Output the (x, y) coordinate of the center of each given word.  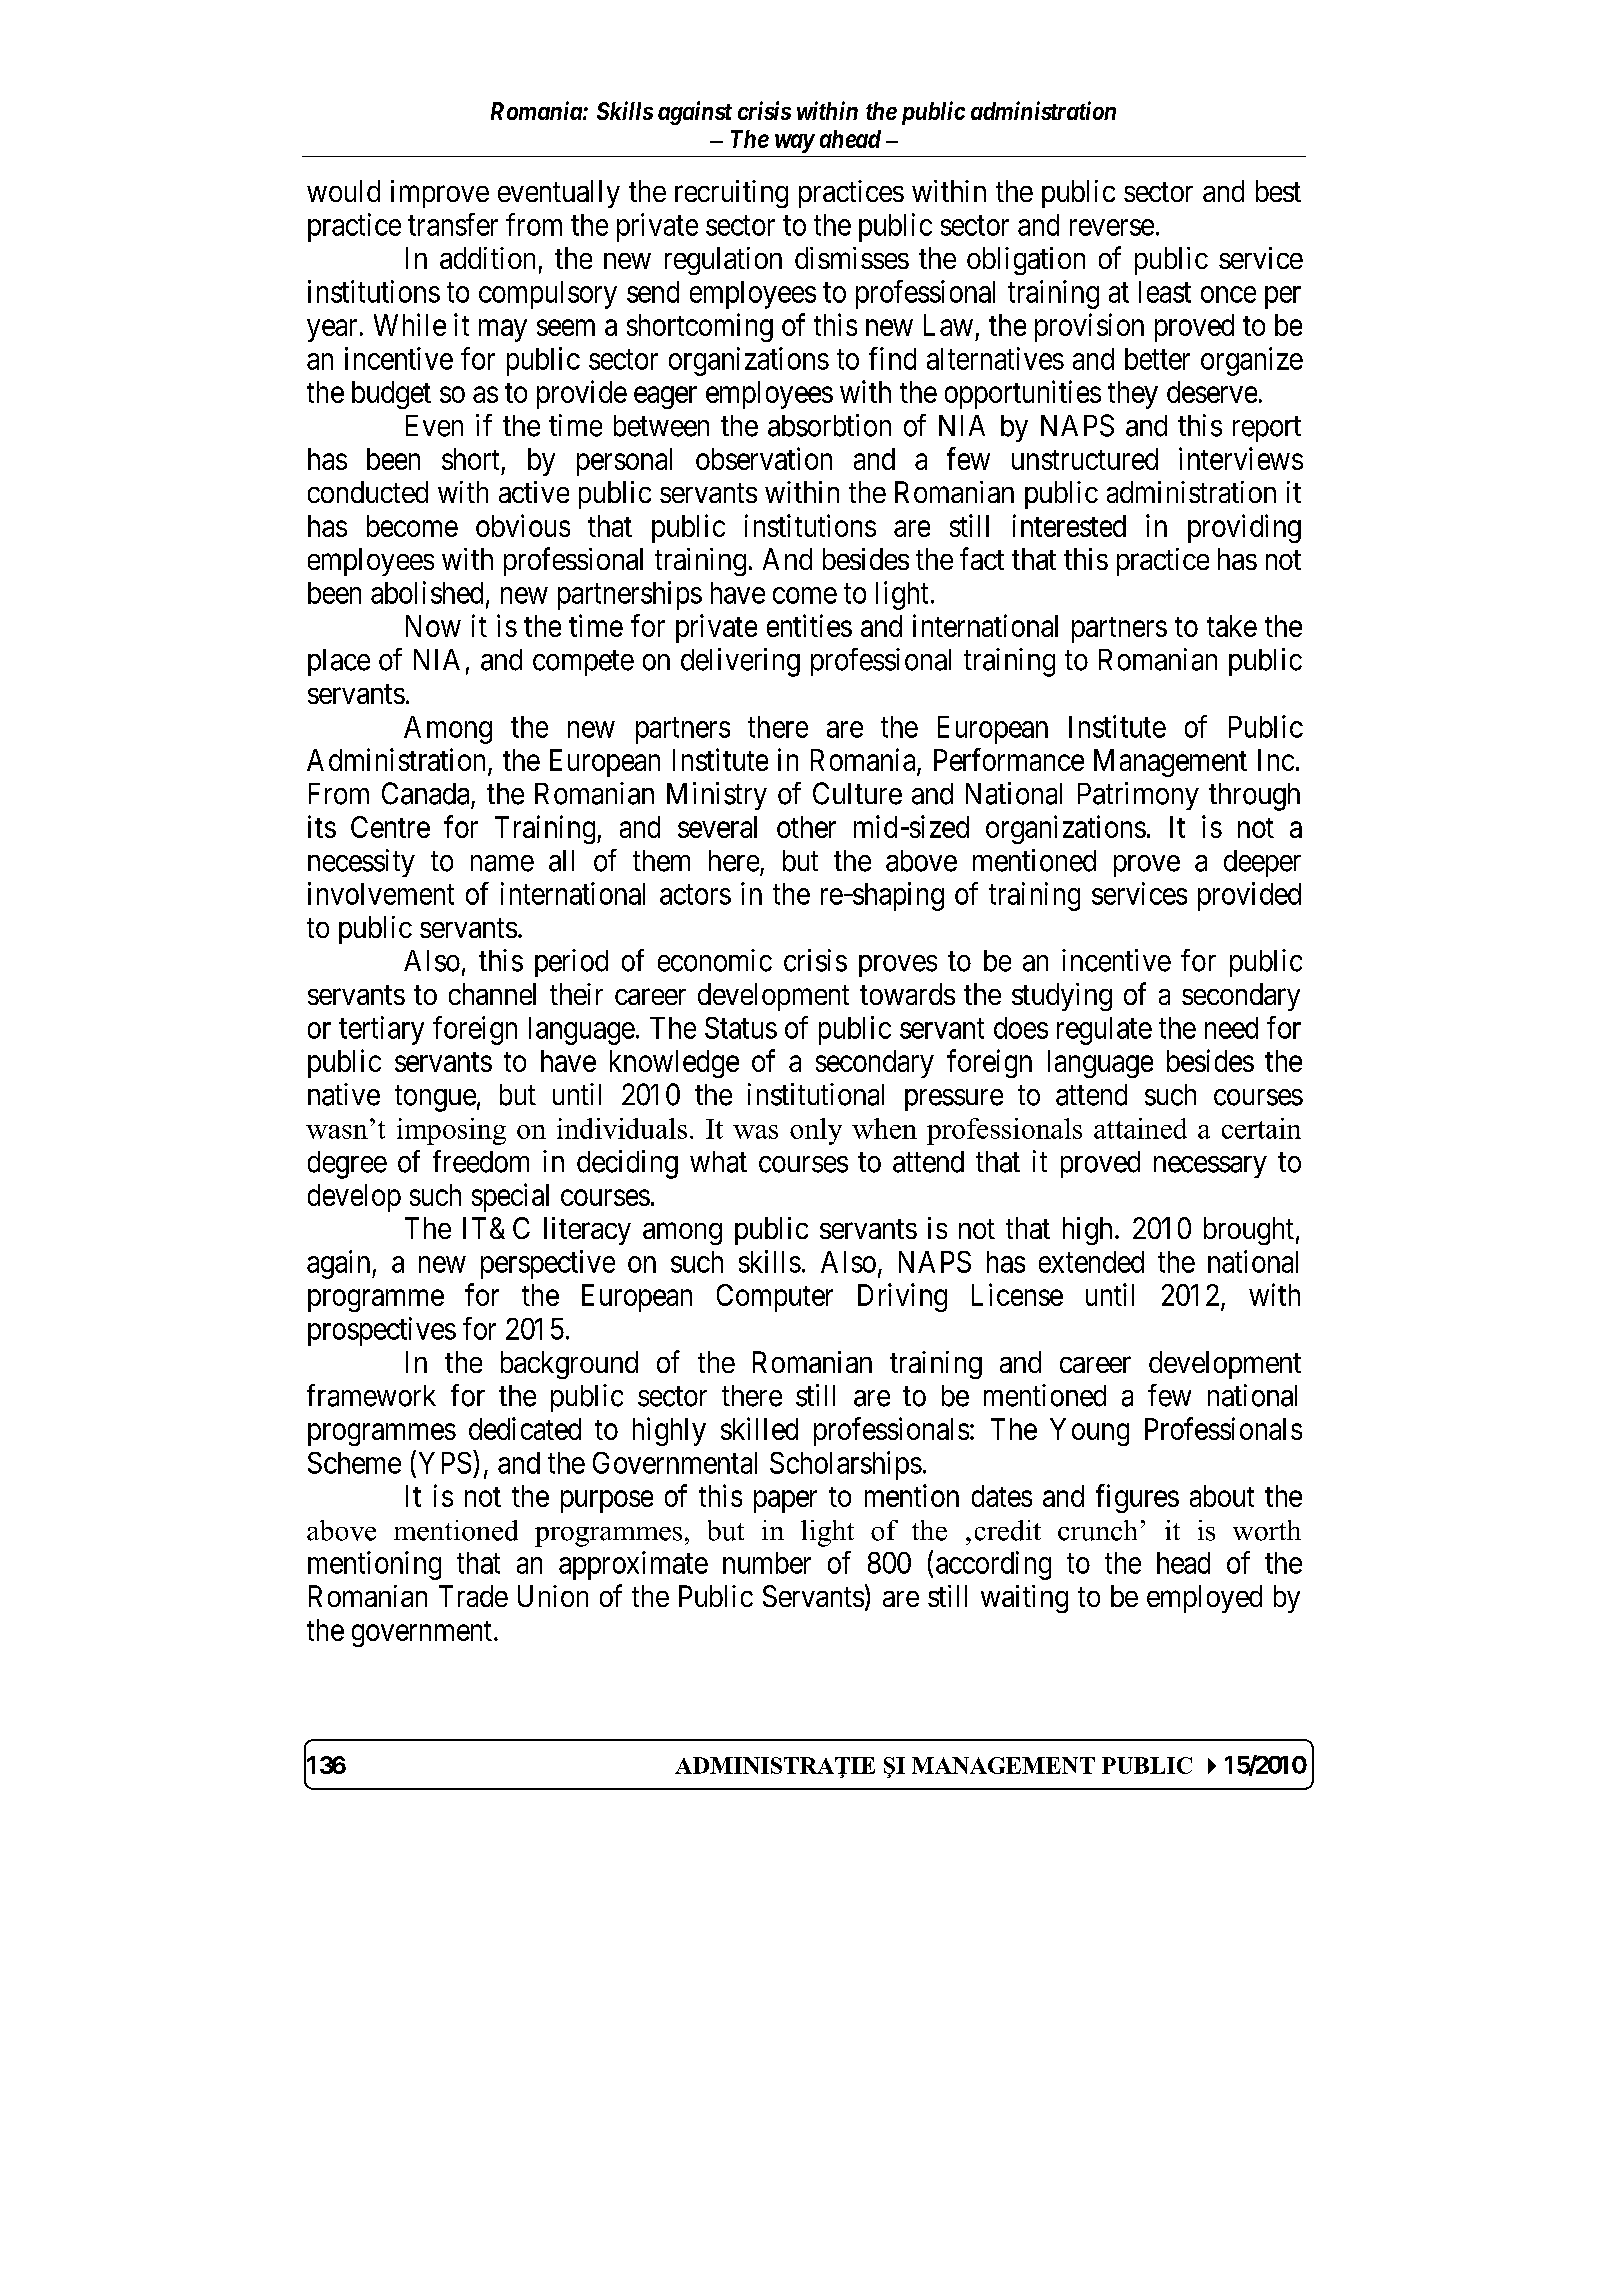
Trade (473, 1596)
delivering (740, 662)
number (767, 1563)
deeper (1262, 863)
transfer (453, 224)
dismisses (852, 258)
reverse (1112, 227)
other (806, 827)
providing (1244, 528)
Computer (775, 1298)
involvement (381, 893)
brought (1249, 1231)
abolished (427, 592)
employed (1204, 1599)
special (510, 1197)
